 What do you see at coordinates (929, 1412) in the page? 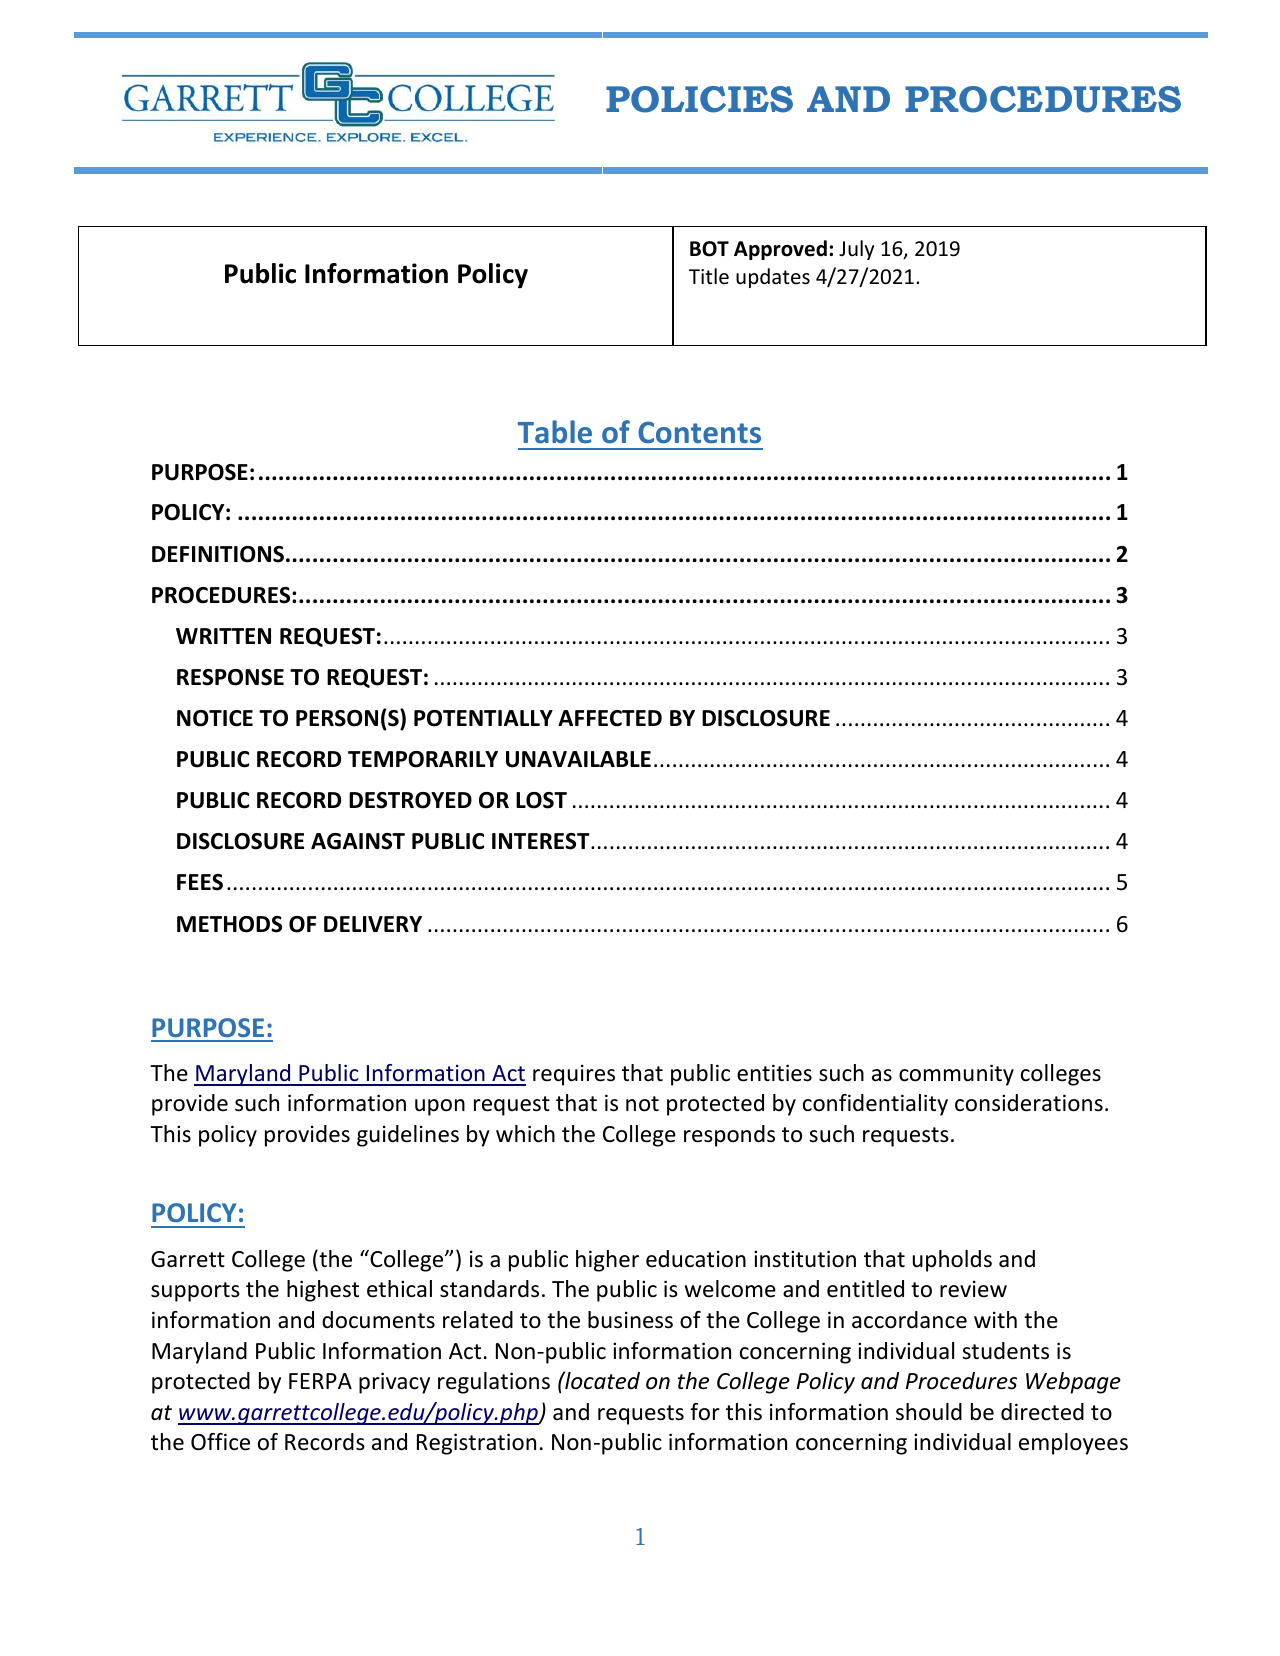
I see `should` at bounding box center [929, 1412].
